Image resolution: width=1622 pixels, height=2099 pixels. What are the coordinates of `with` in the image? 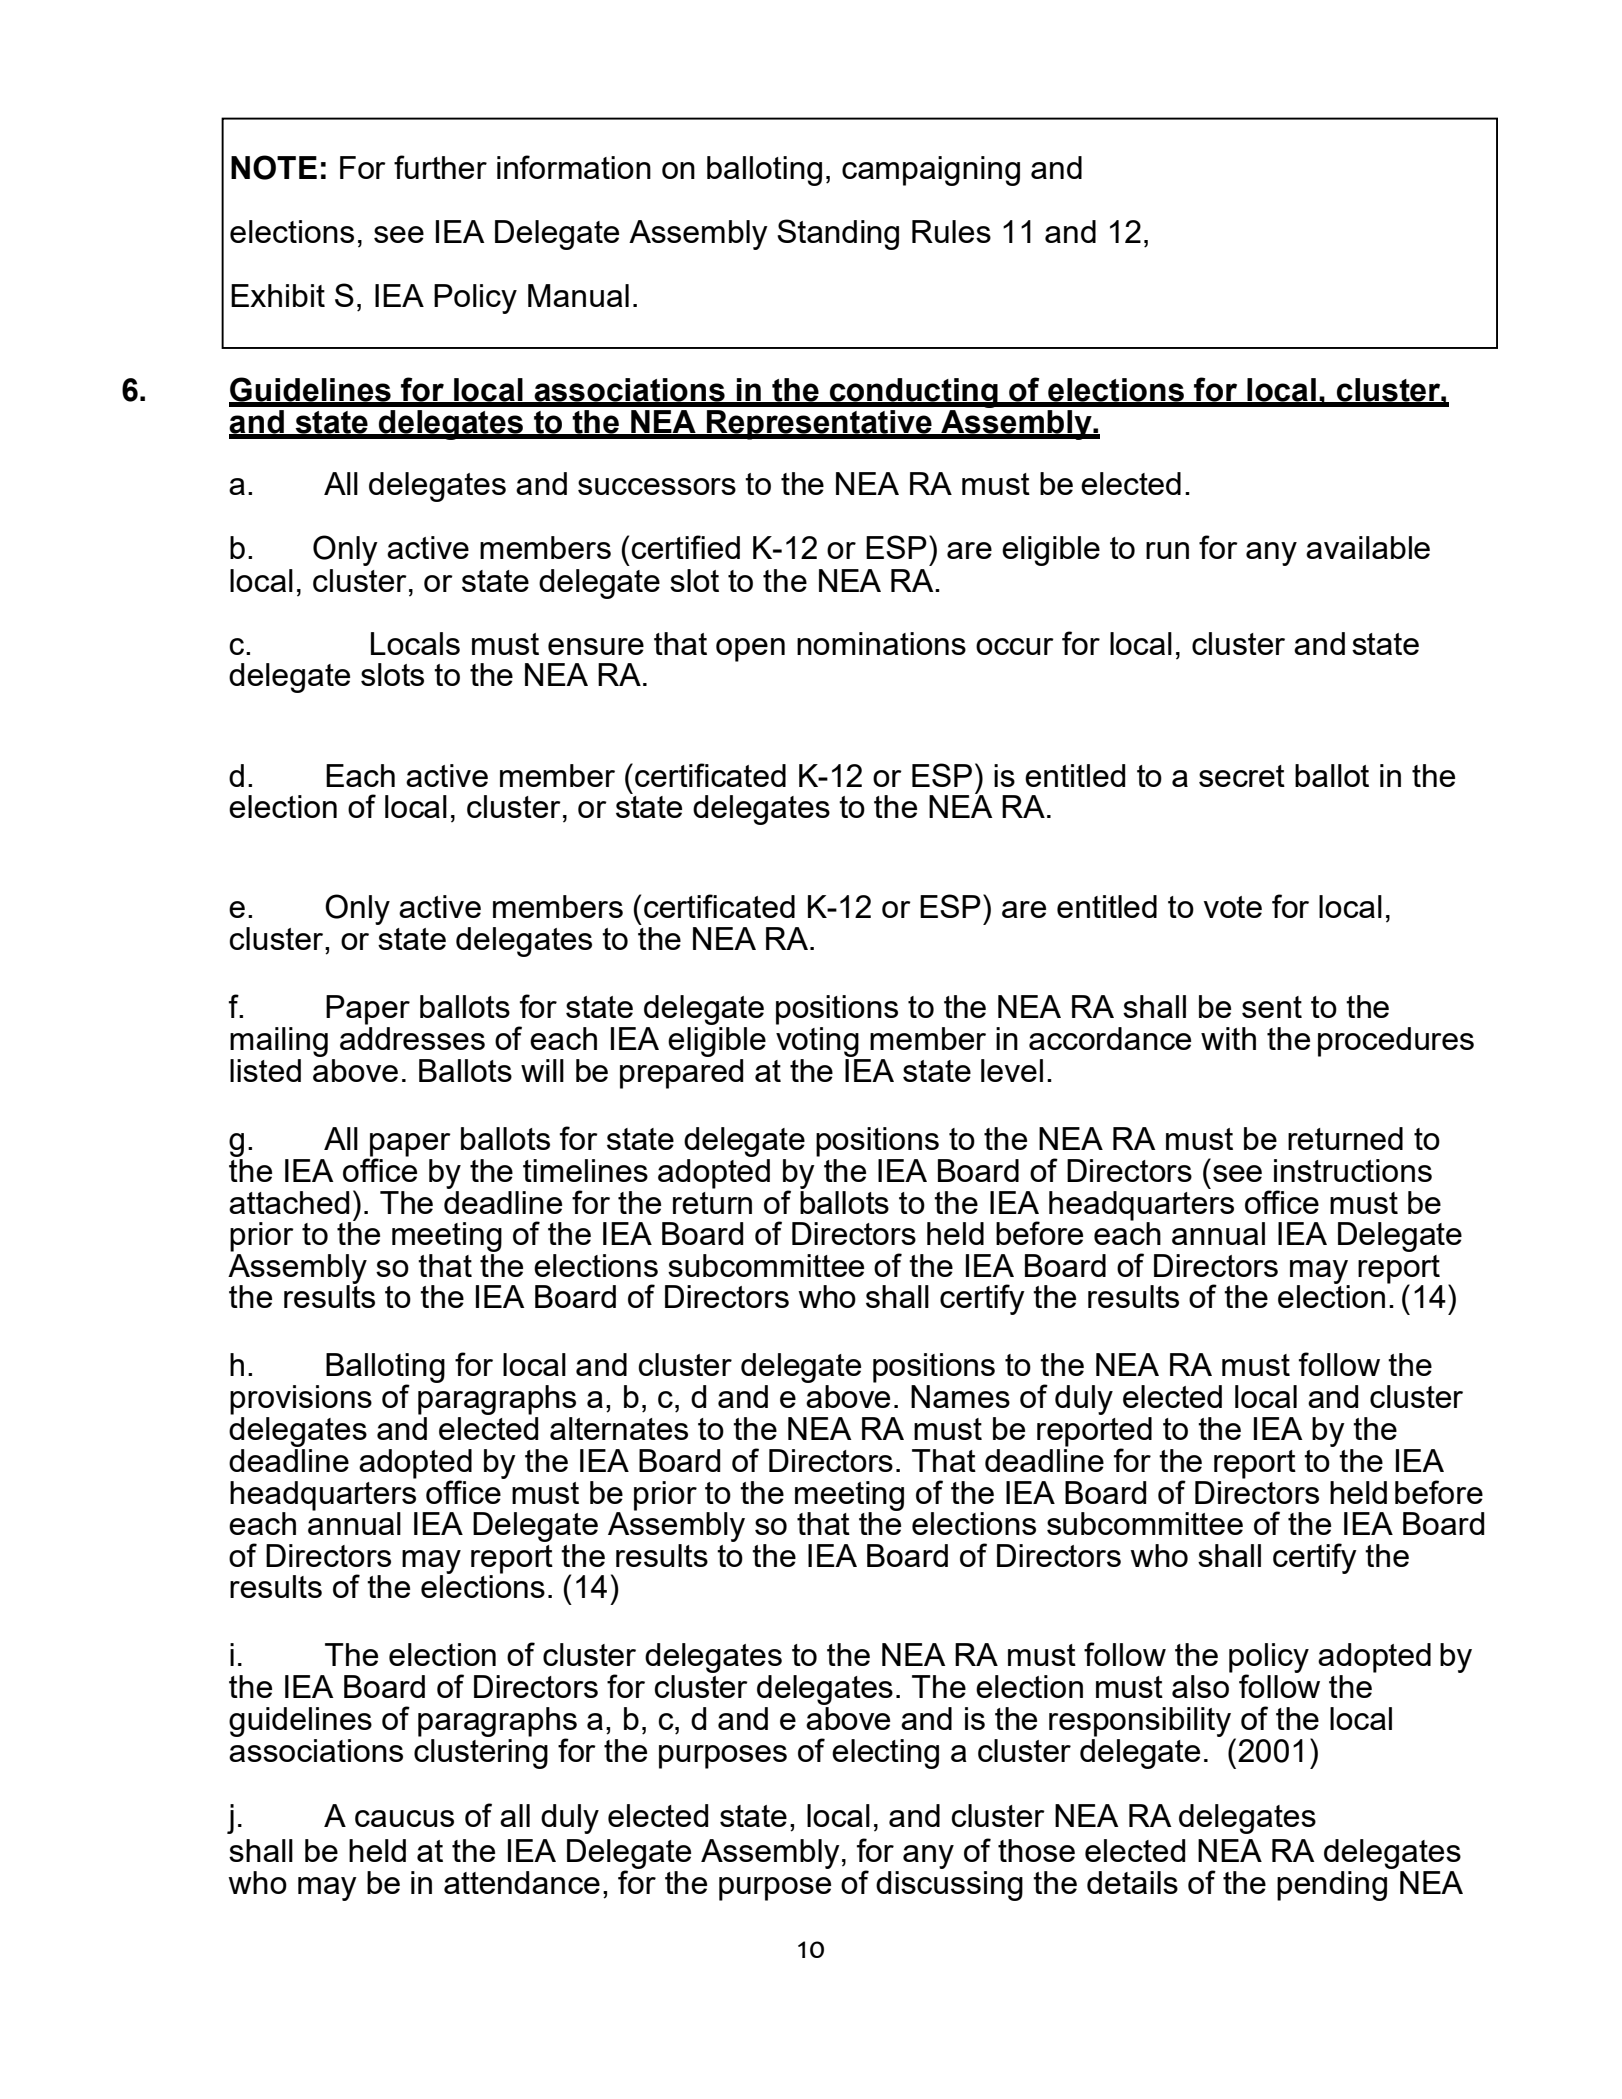 It's located at (1228, 1038).
